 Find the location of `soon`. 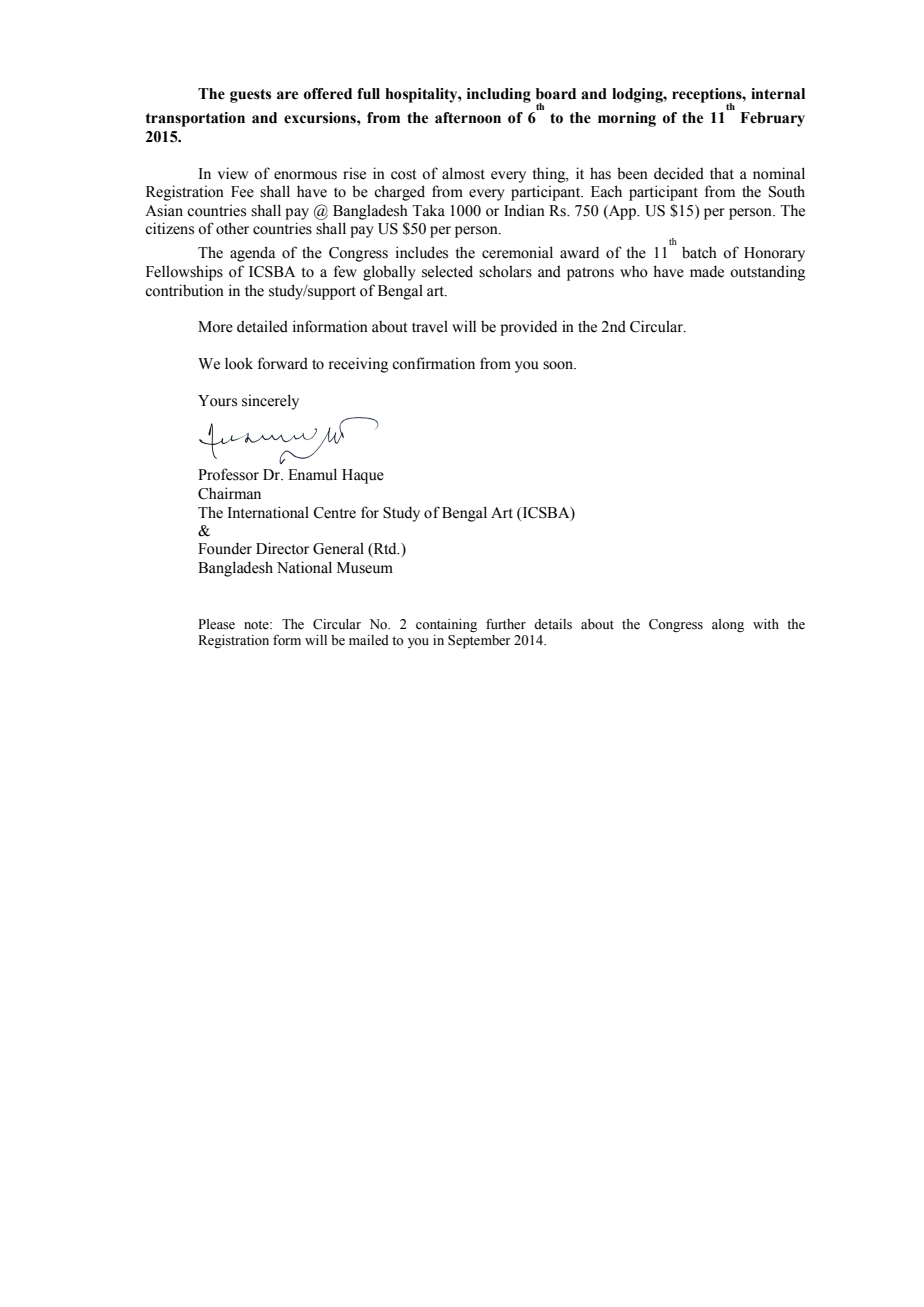

soon is located at coordinates (559, 365).
